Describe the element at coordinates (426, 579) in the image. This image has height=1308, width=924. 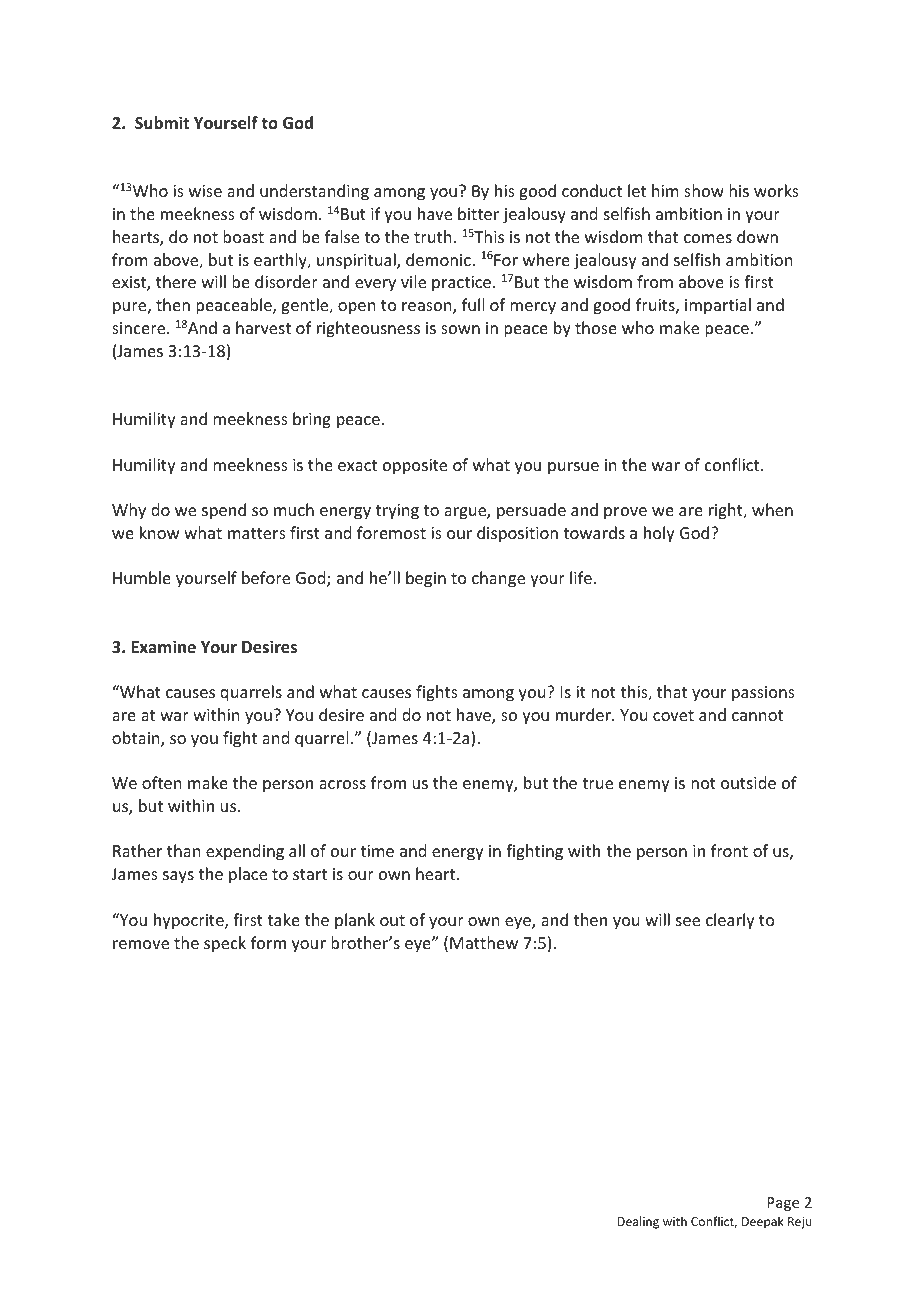
I see `begin` at that location.
